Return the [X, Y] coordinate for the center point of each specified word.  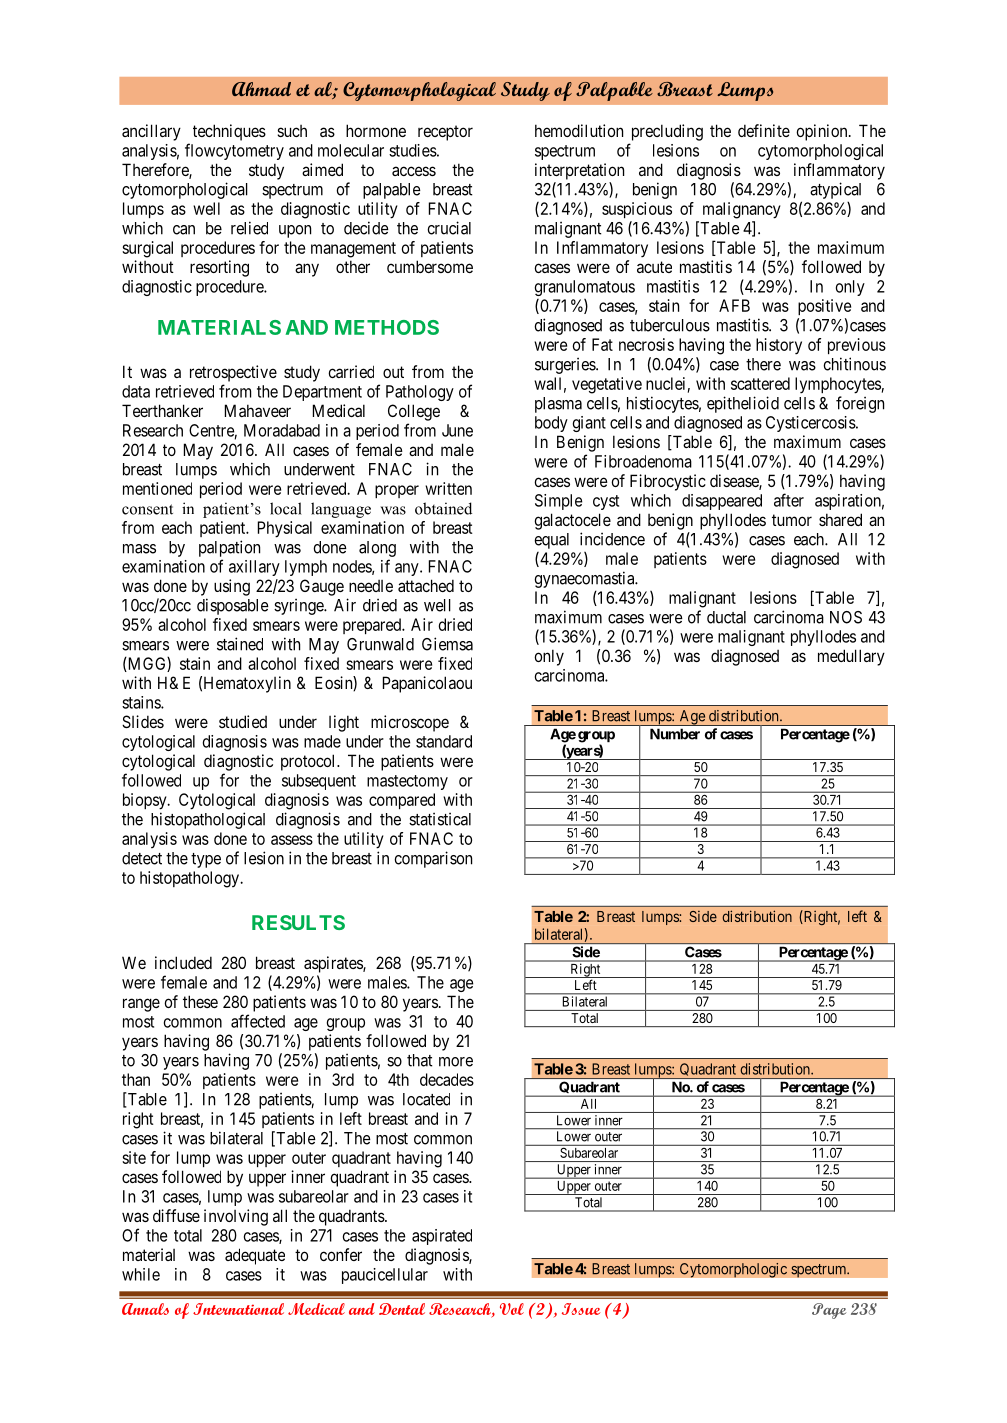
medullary [851, 657]
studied [243, 721]
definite [764, 130]
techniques [229, 132]
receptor [445, 133]
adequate [255, 1256]
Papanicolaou [427, 684]
